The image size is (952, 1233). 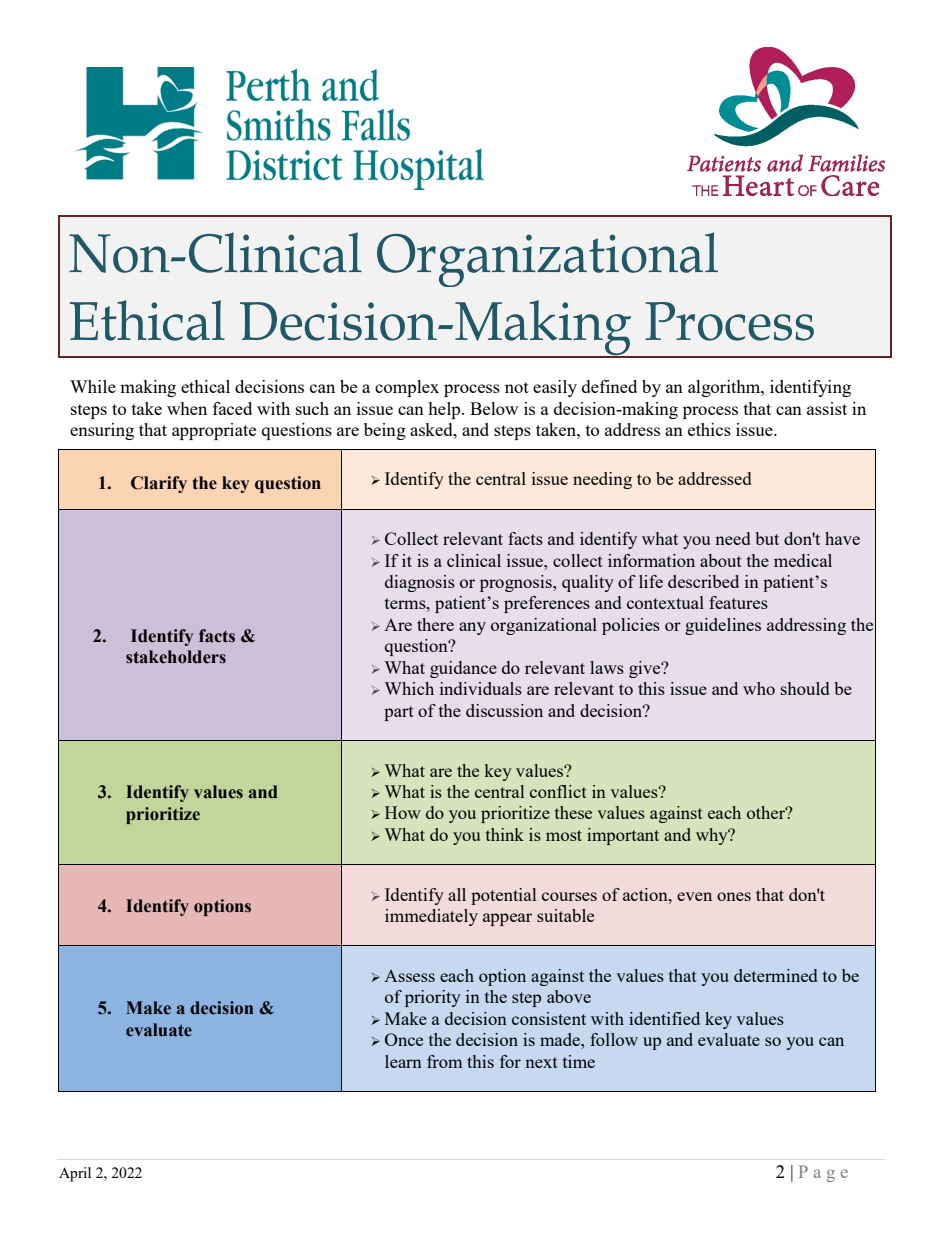 I want to click on who, so click(x=759, y=688).
